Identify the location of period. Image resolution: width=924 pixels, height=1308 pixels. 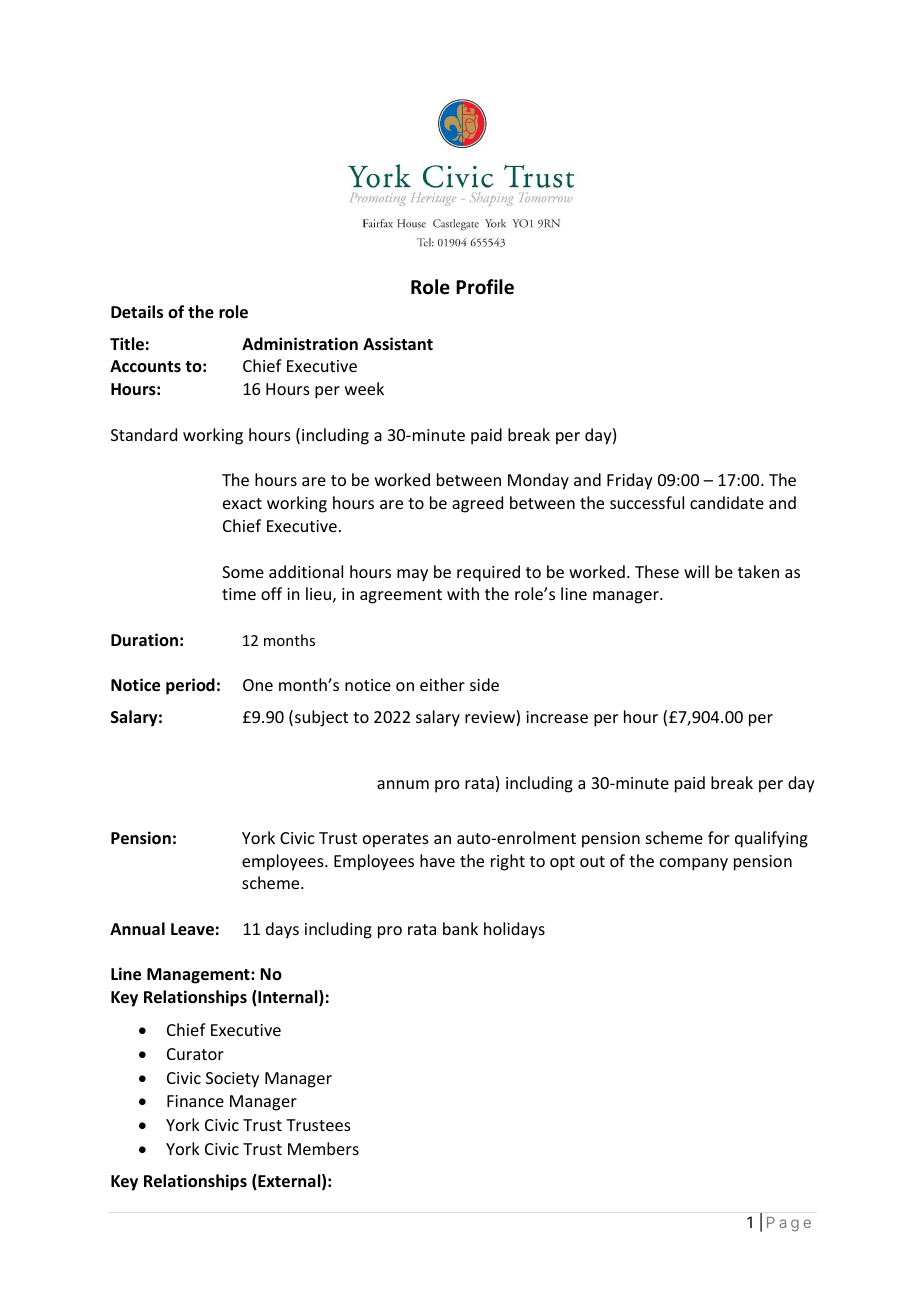
(190, 686).
